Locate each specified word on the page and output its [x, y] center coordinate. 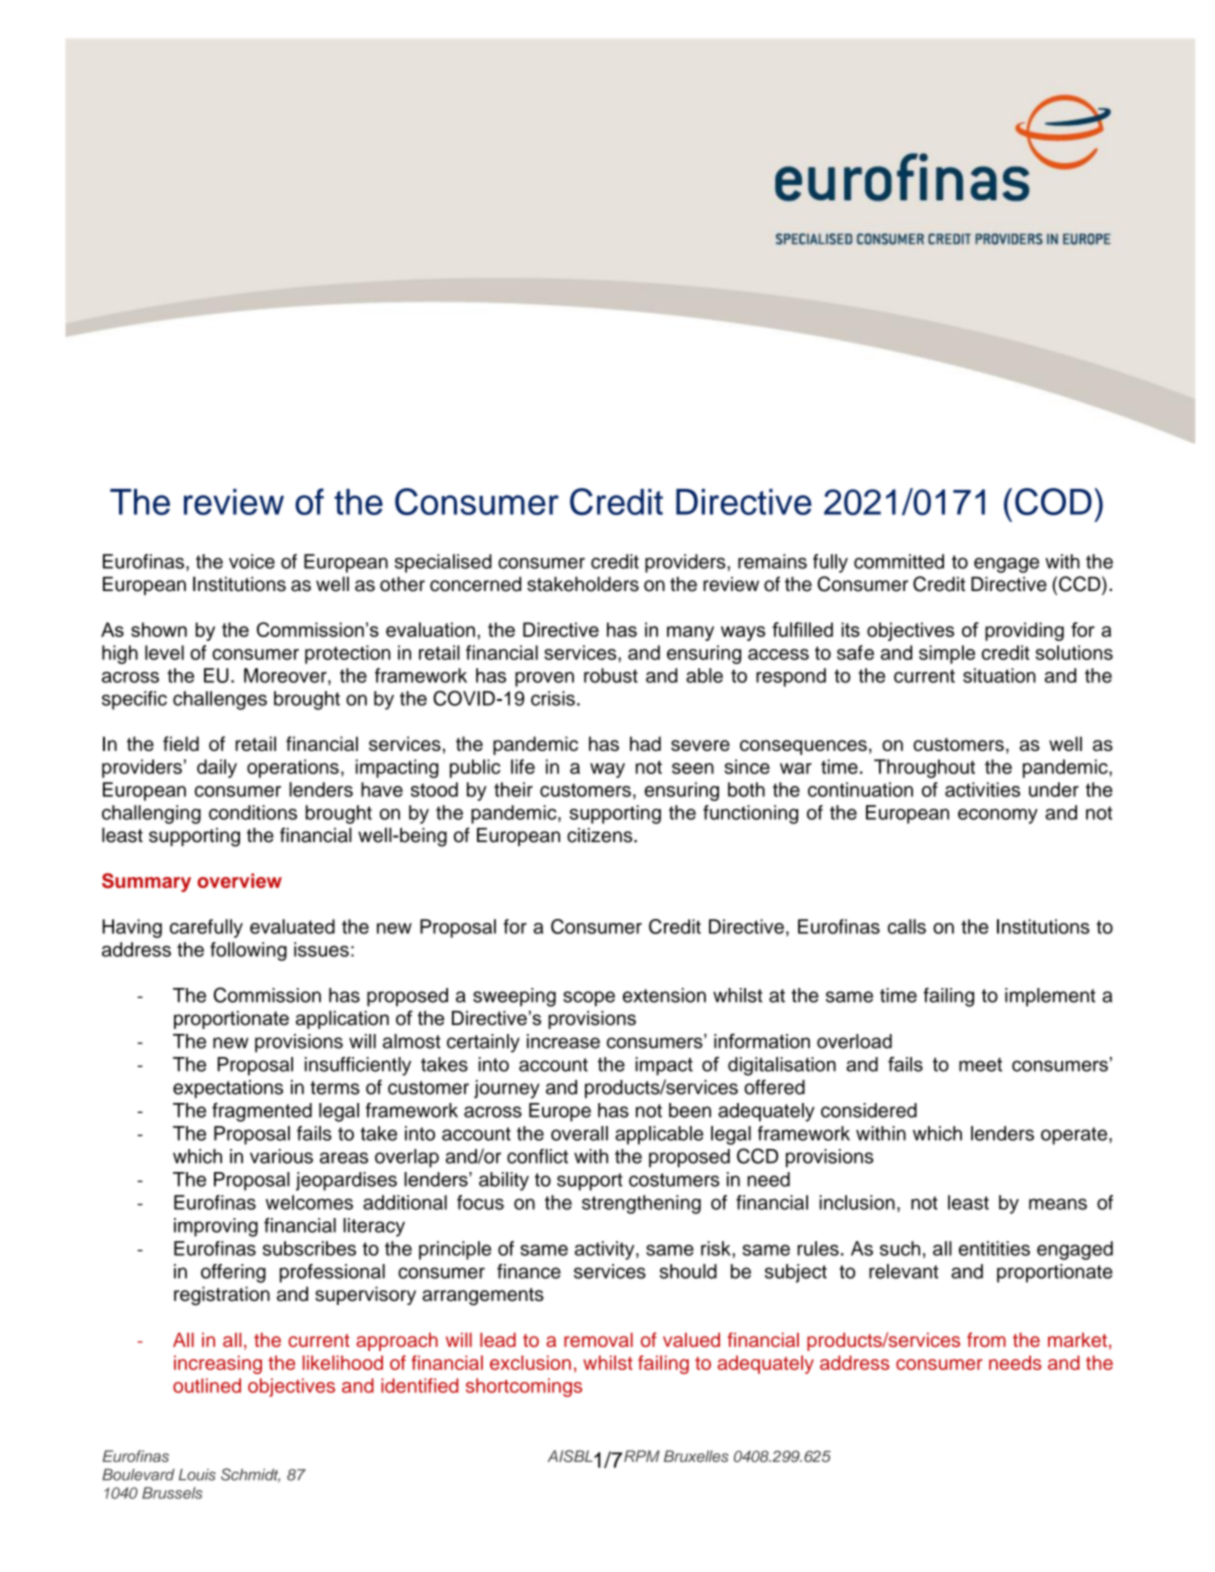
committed [899, 561]
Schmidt [250, 1475]
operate [1075, 1136]
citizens [601, 835]
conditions [253, 812]
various [281, 1156]
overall [579, 1133]
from [986, 1339]
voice [252, 561]
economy [998, 816]
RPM [642, 1456]
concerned [475, 584]
